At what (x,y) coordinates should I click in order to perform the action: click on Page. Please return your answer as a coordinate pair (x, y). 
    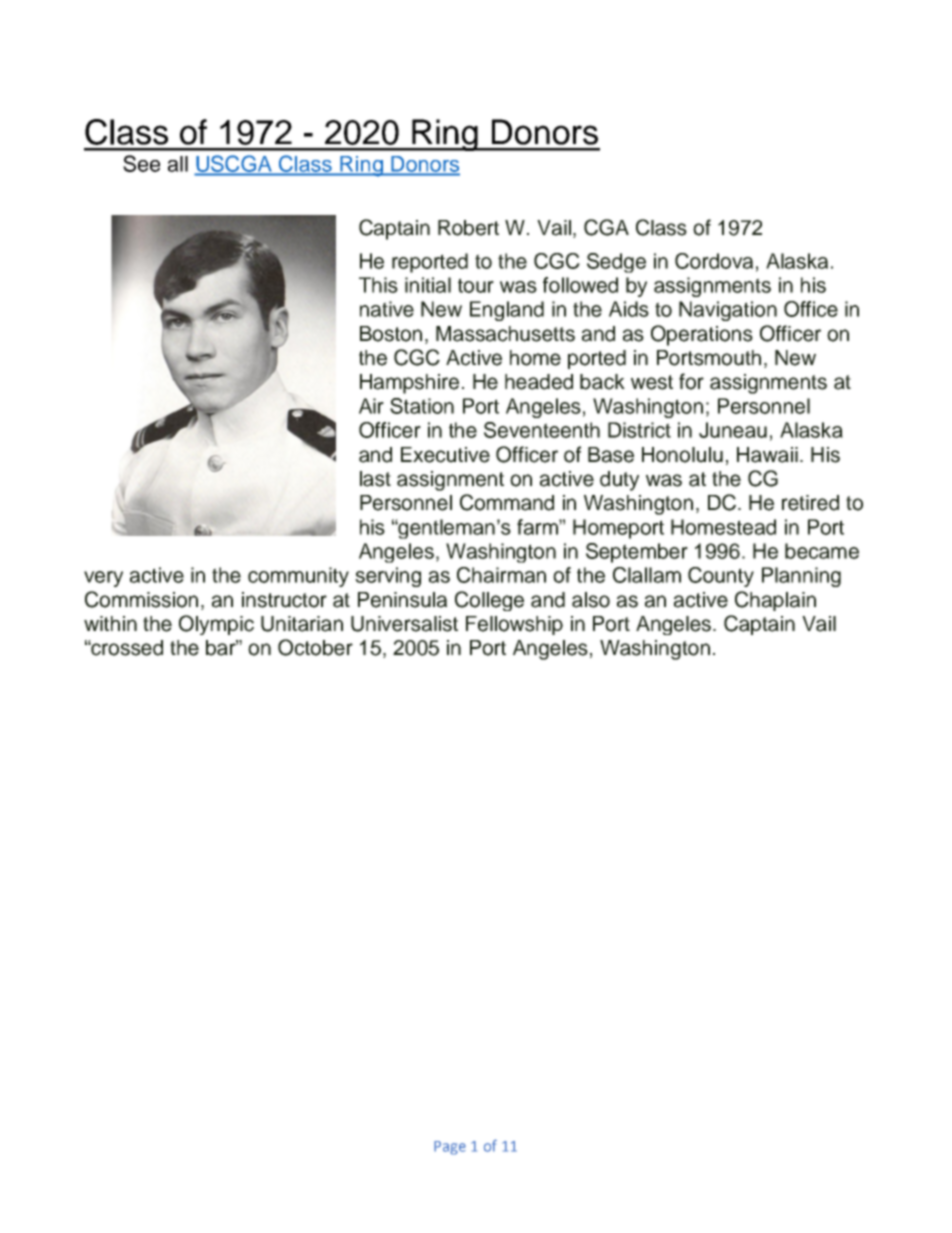
    Looking at the image, I should click on (450, 1148).
